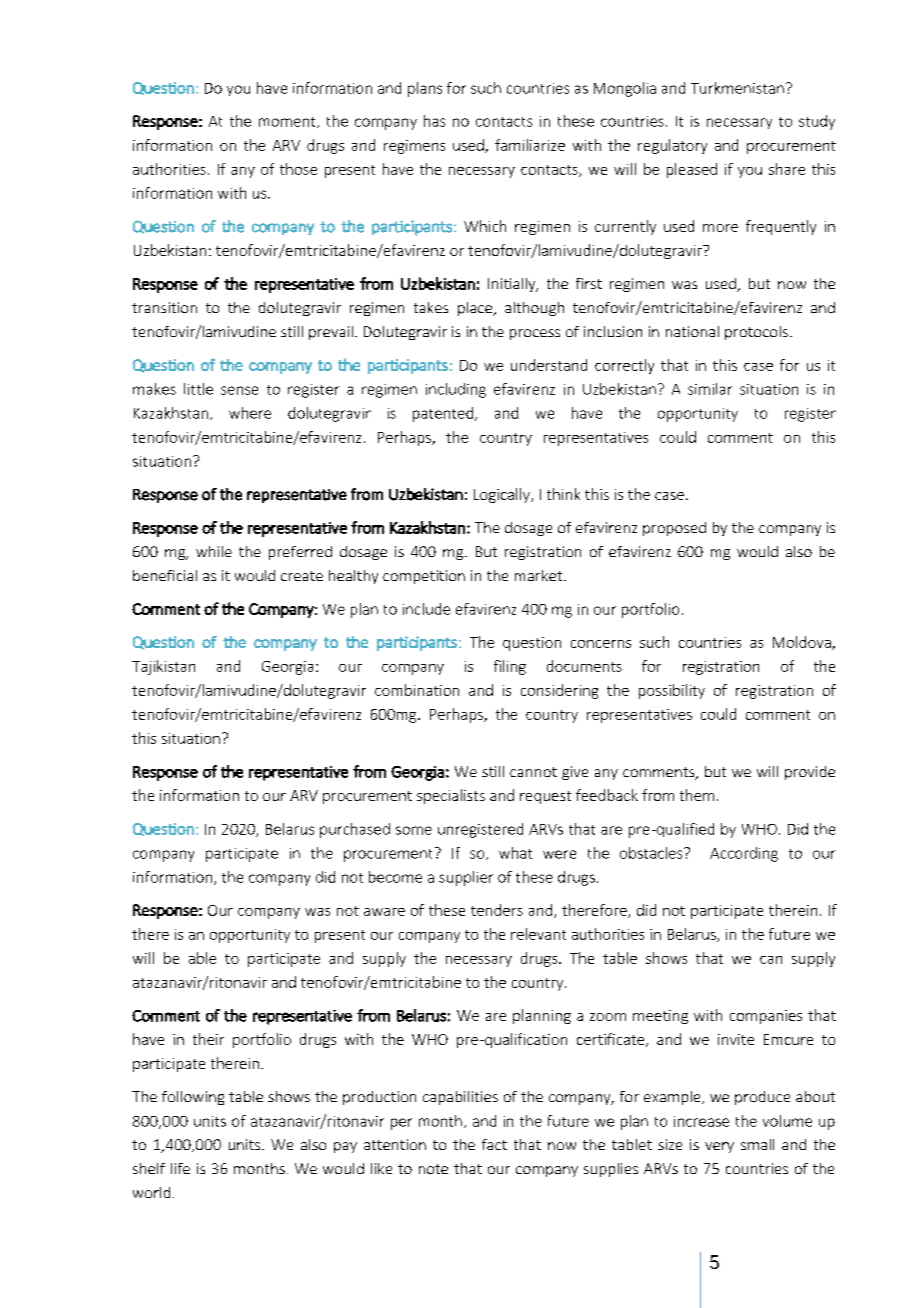  I want to click on life, so click(180, 1168).
